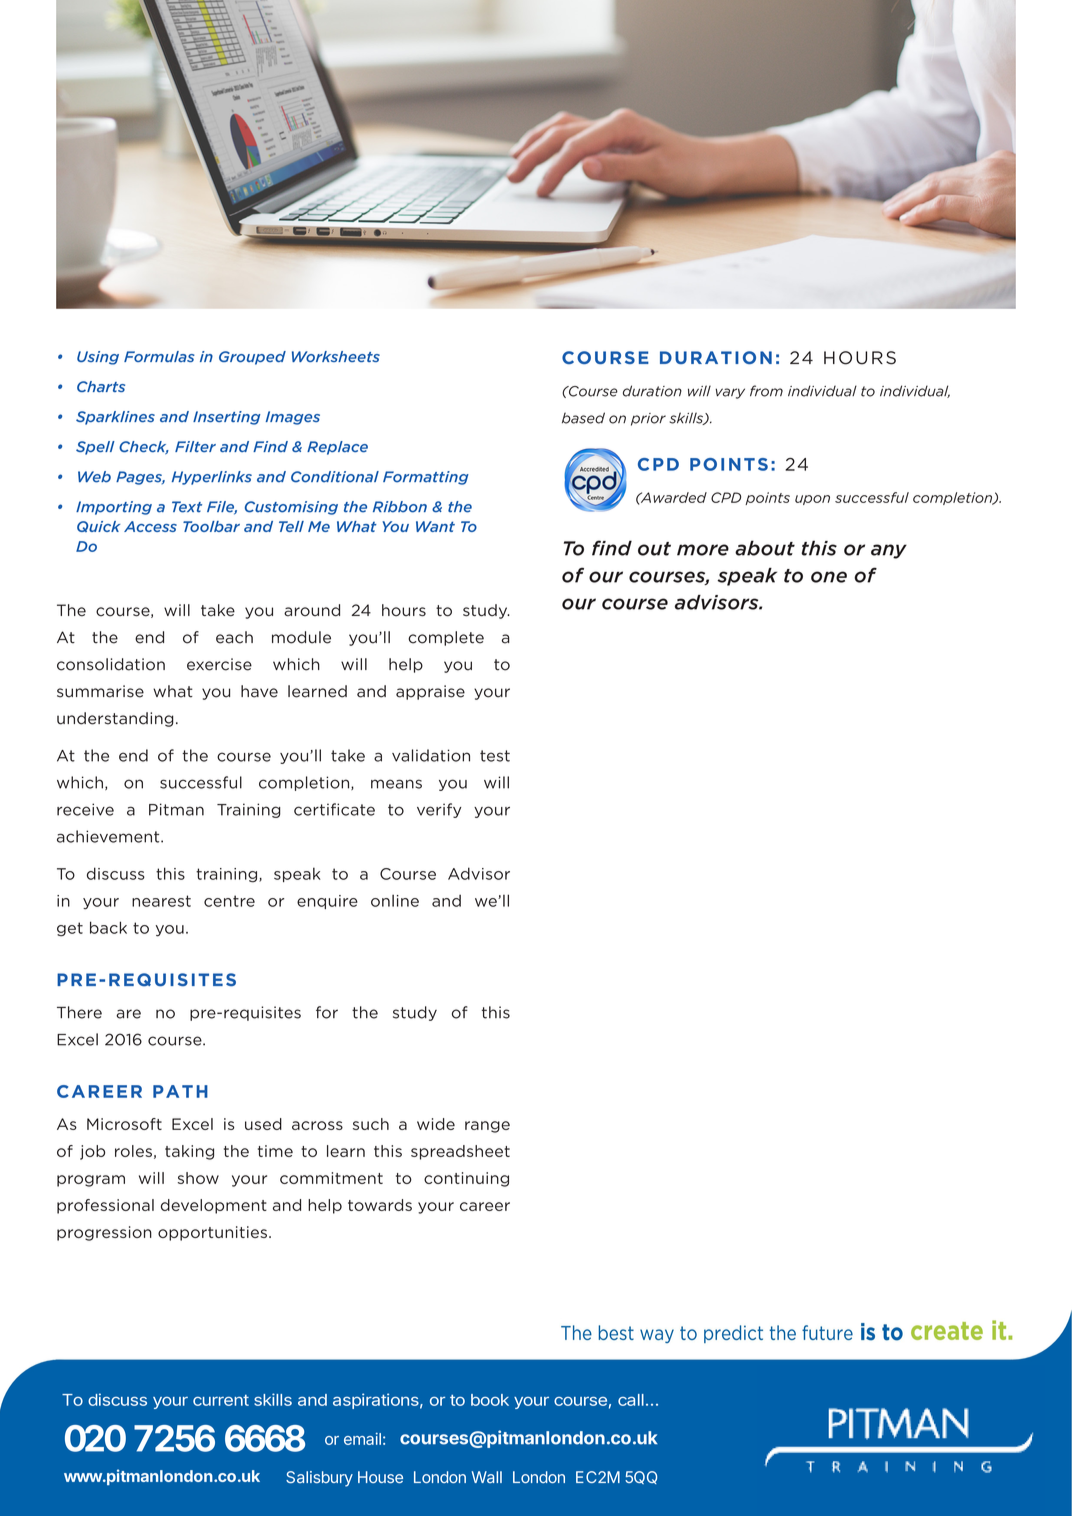  What do you see at coordinates (829, 577) in the image?
I see `one` at bounding box center [829, 577].
